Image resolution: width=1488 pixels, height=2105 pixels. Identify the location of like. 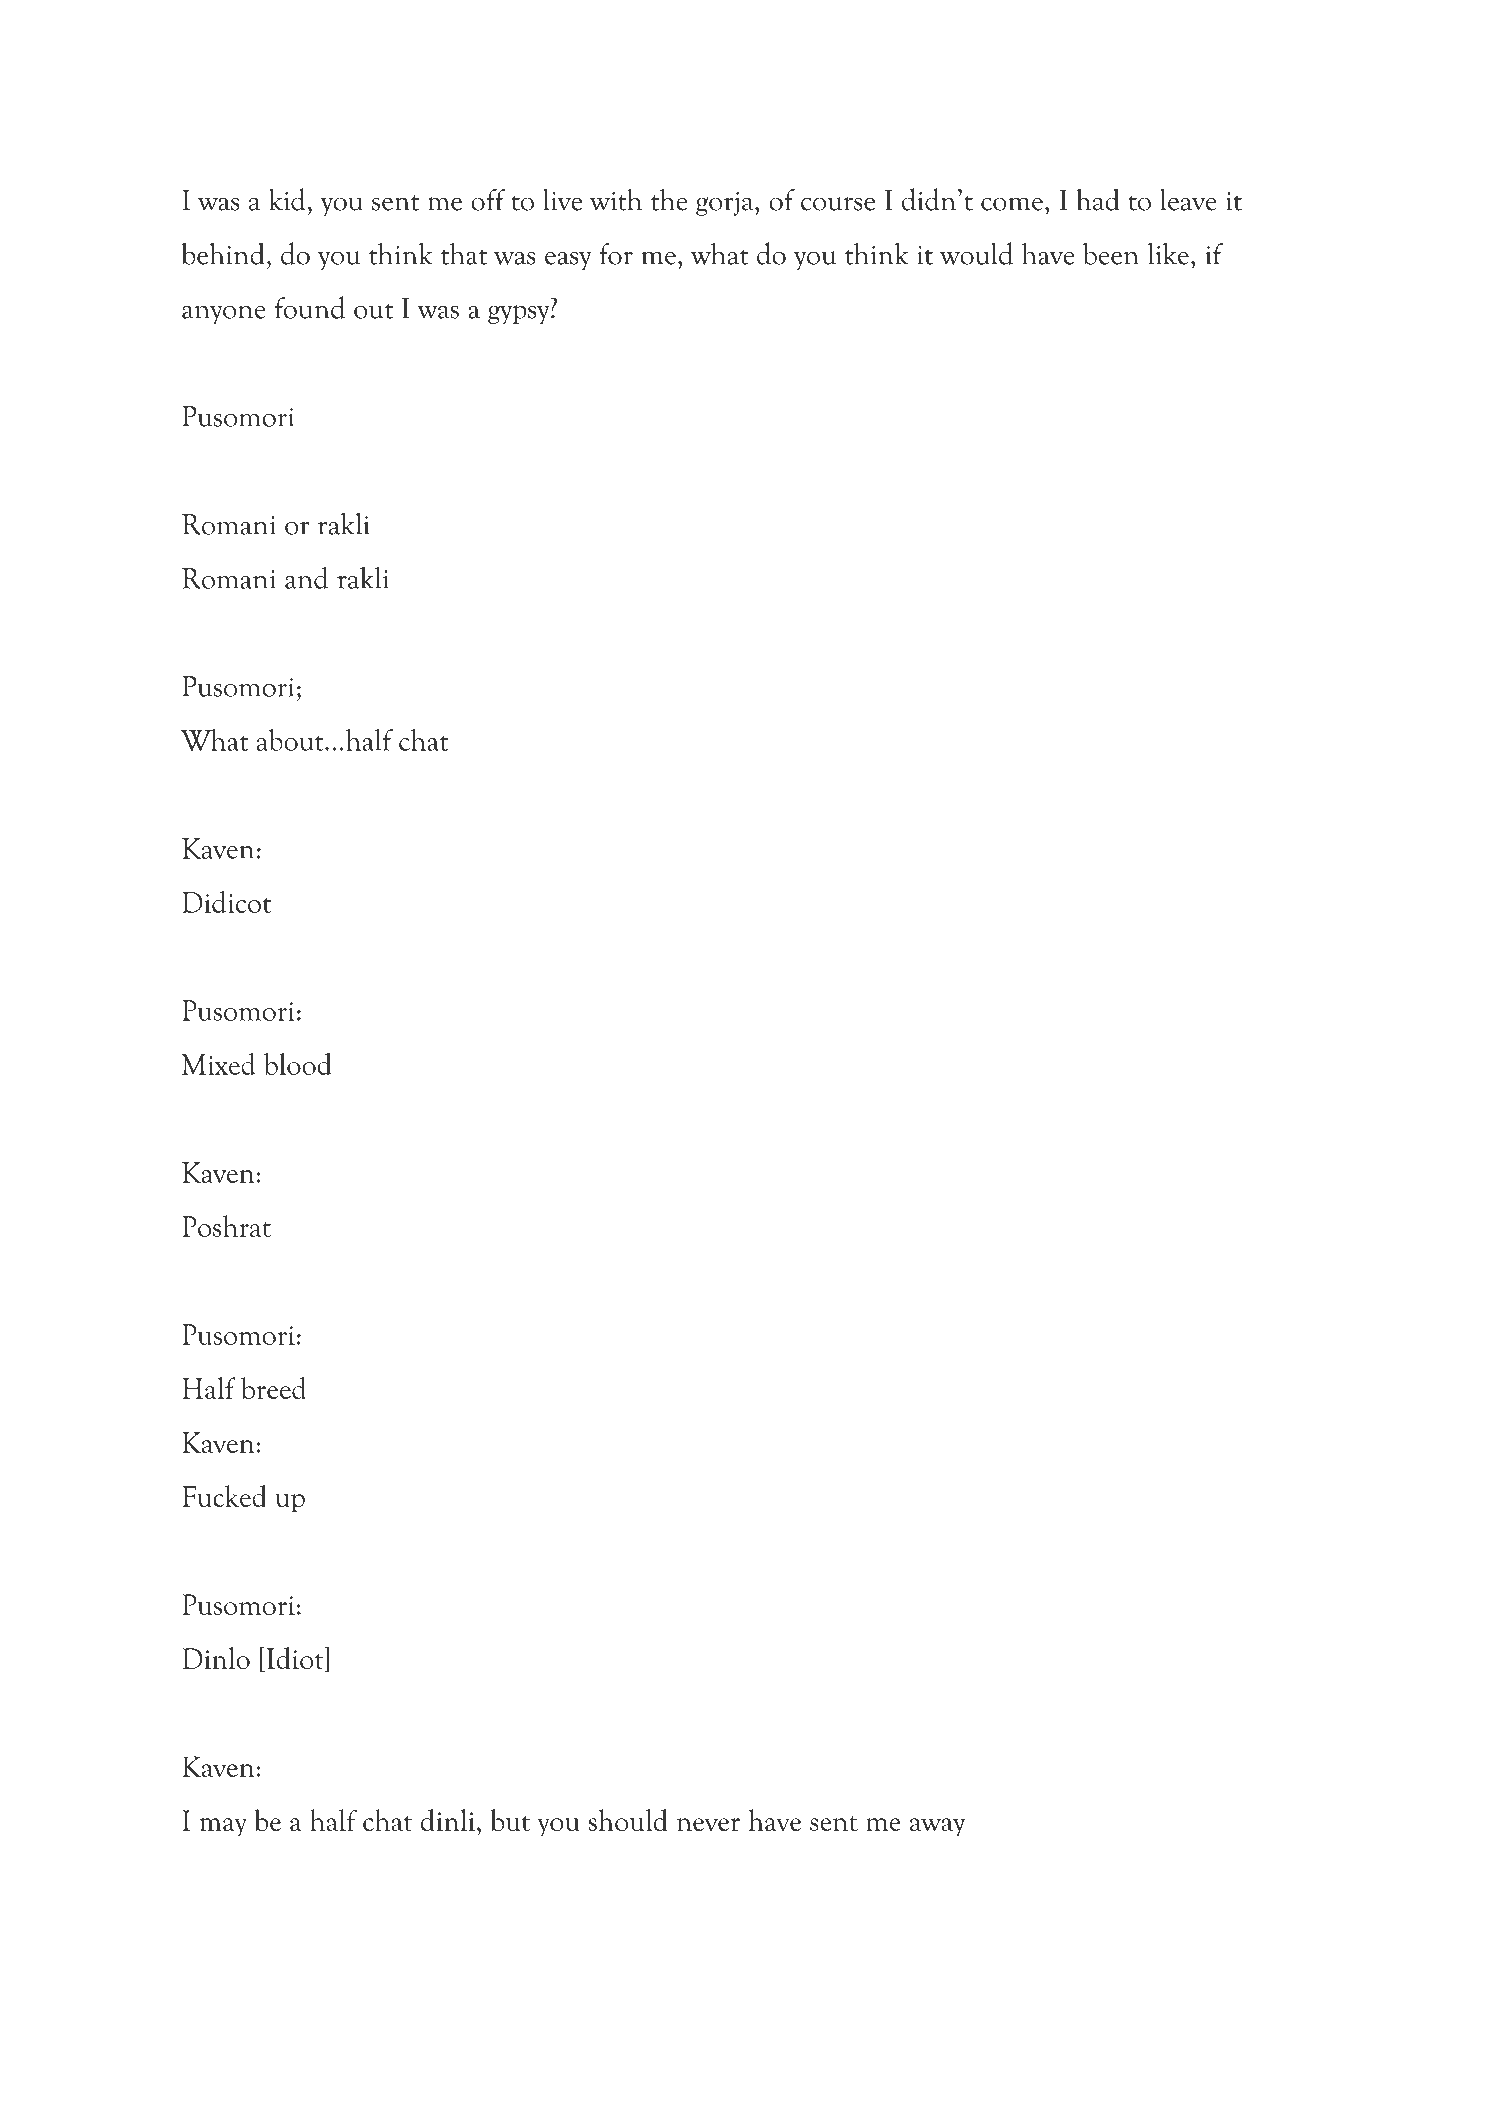
(1168, 253).
